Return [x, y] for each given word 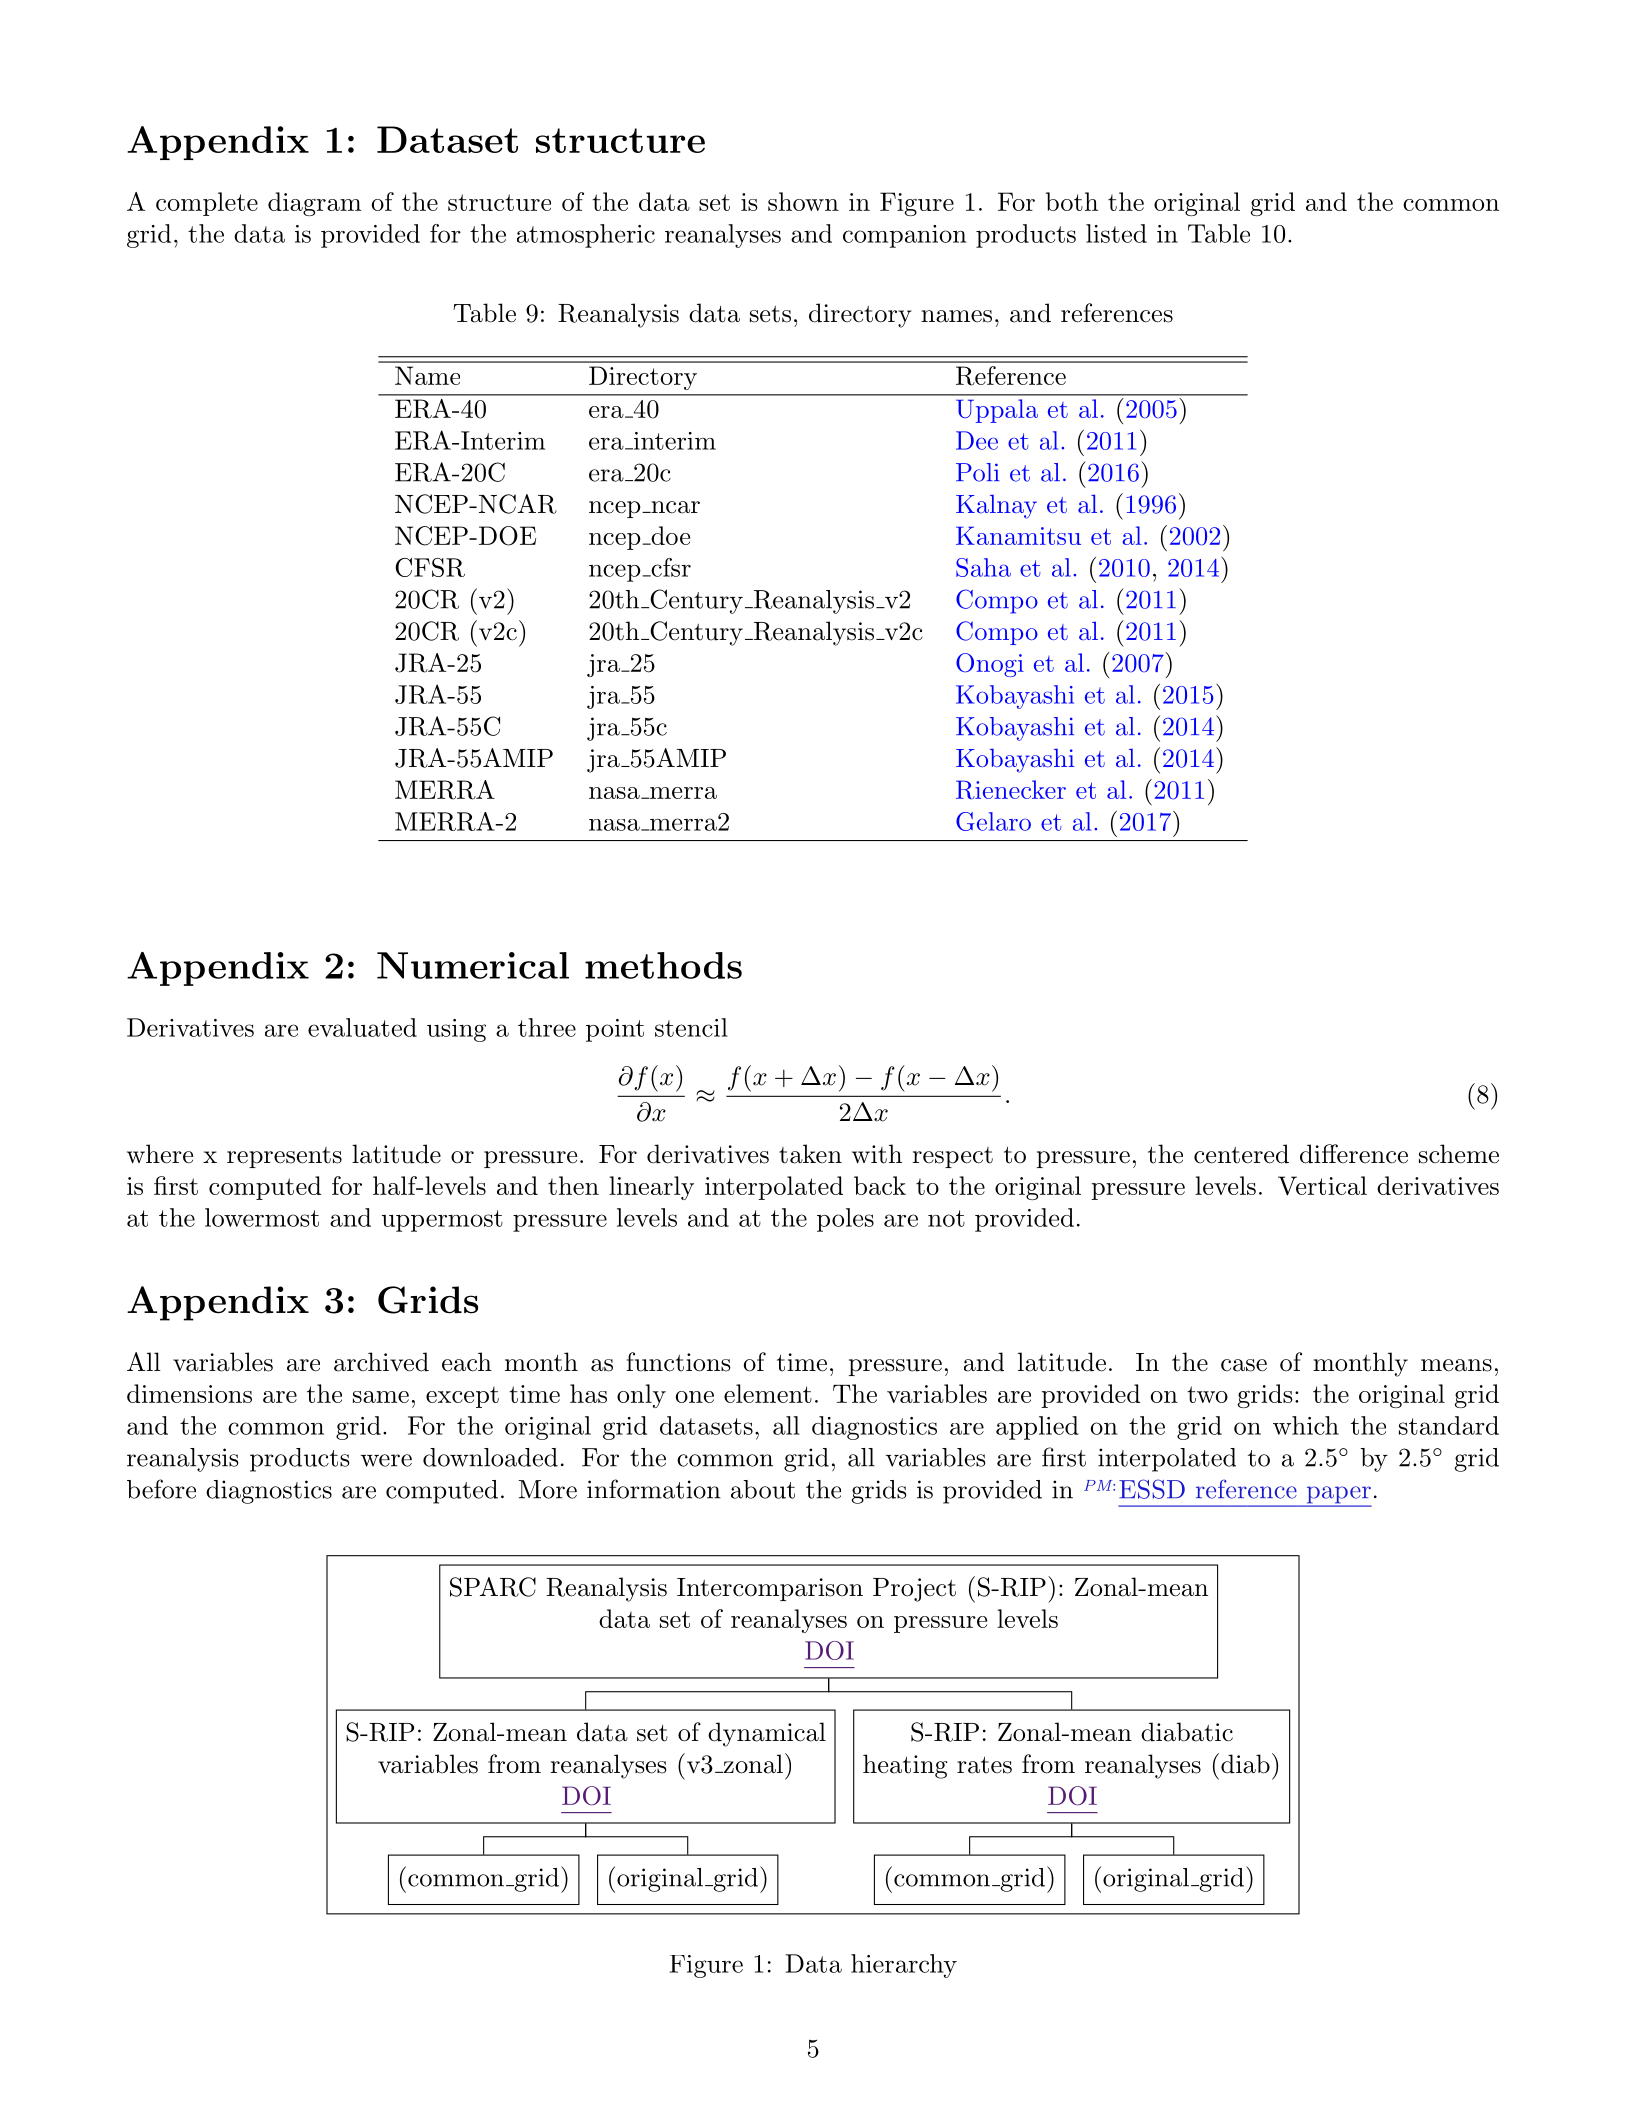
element [768, 1393]
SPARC [493, 1587]
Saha [983, 567]
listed [1116, 233]
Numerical [473, 965]
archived [381, 1362]
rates [984, 1765]
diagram [315, 204]
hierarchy [904, 1966]
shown [803, 201]
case [1244, 1365]
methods [663, 965]
